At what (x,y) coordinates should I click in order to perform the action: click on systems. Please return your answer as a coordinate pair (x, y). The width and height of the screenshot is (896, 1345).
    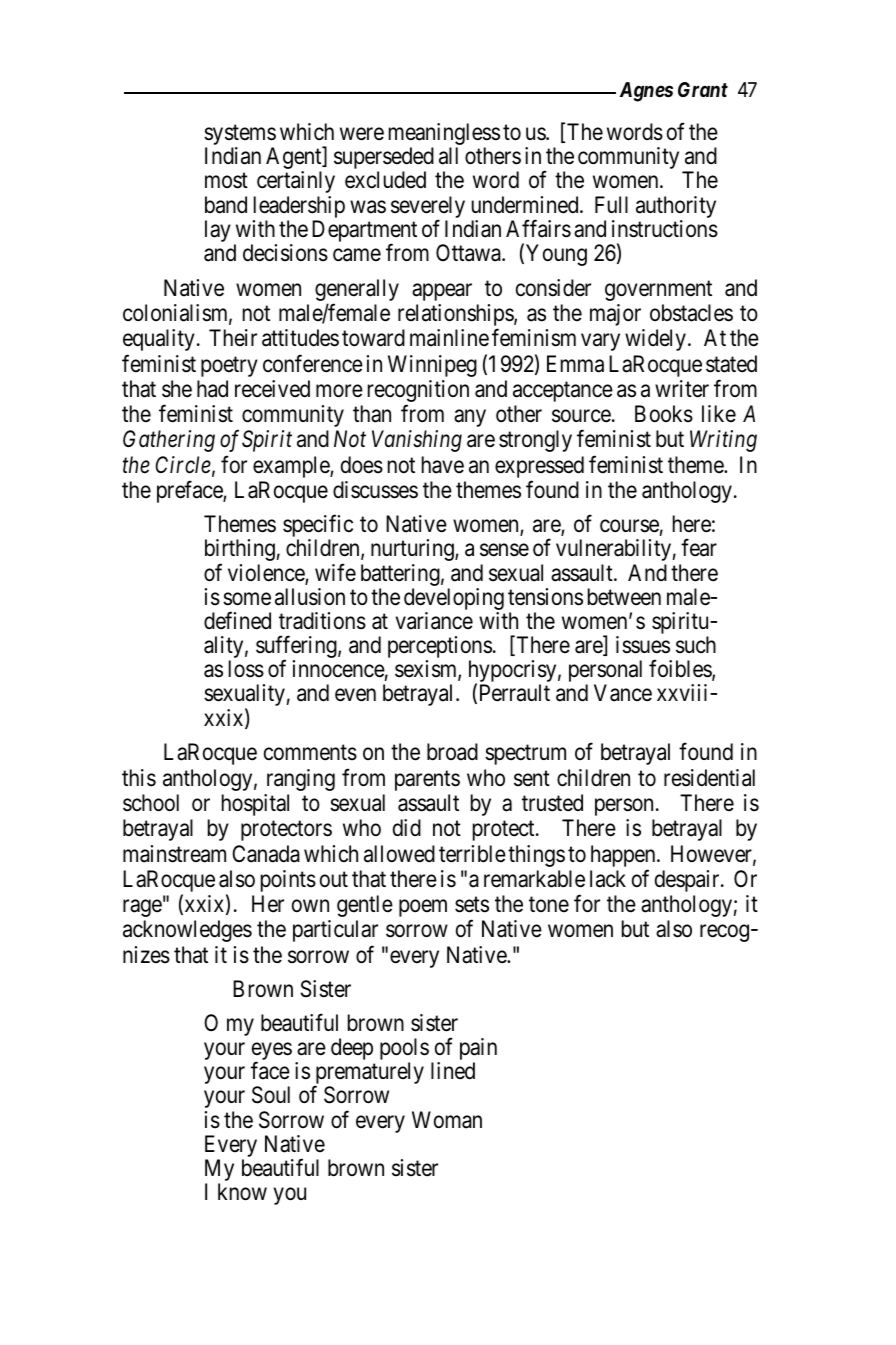
    Looking at the image, I should click on (240, 136).
